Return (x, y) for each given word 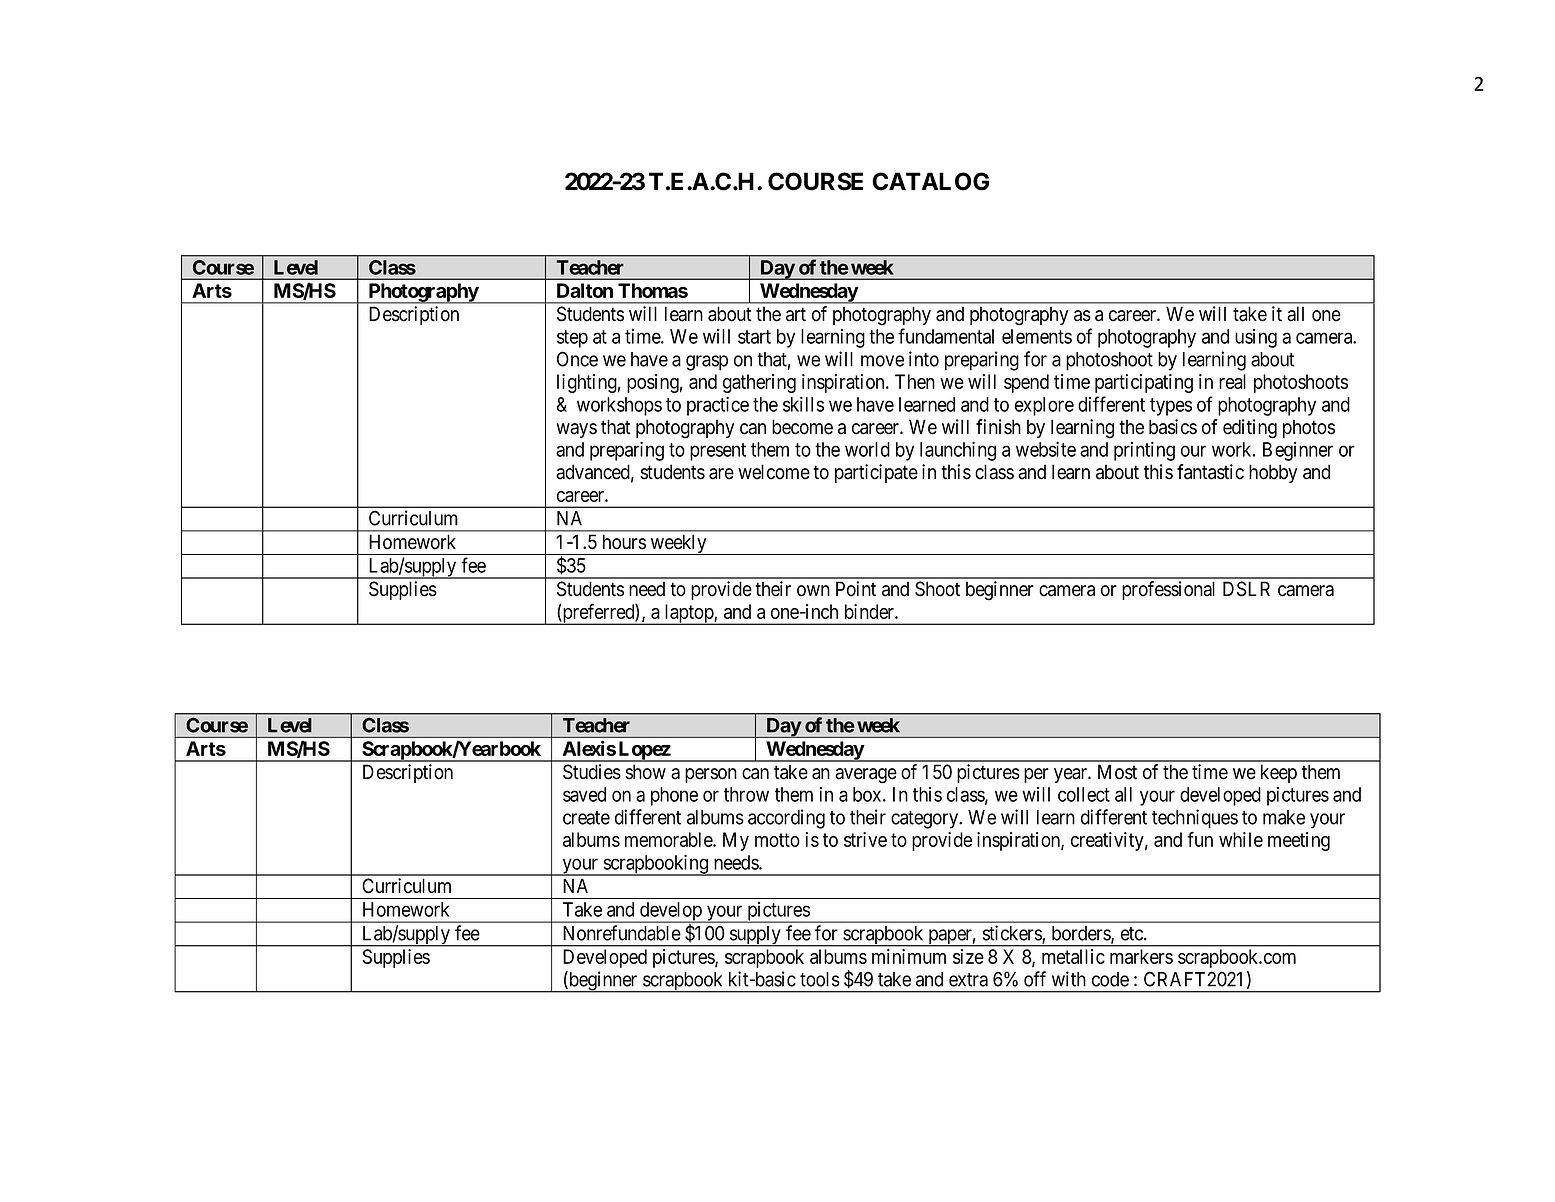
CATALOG (930, 181)
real (1232, 381)
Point (856, 589)
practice (718, 406)
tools (820, 979)
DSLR (1246, 589)
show (645, 772)
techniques (1195, 819)
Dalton (585, 290)
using (1256, 338)
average (866, 776)
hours (624, 542)
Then (915, 381)
